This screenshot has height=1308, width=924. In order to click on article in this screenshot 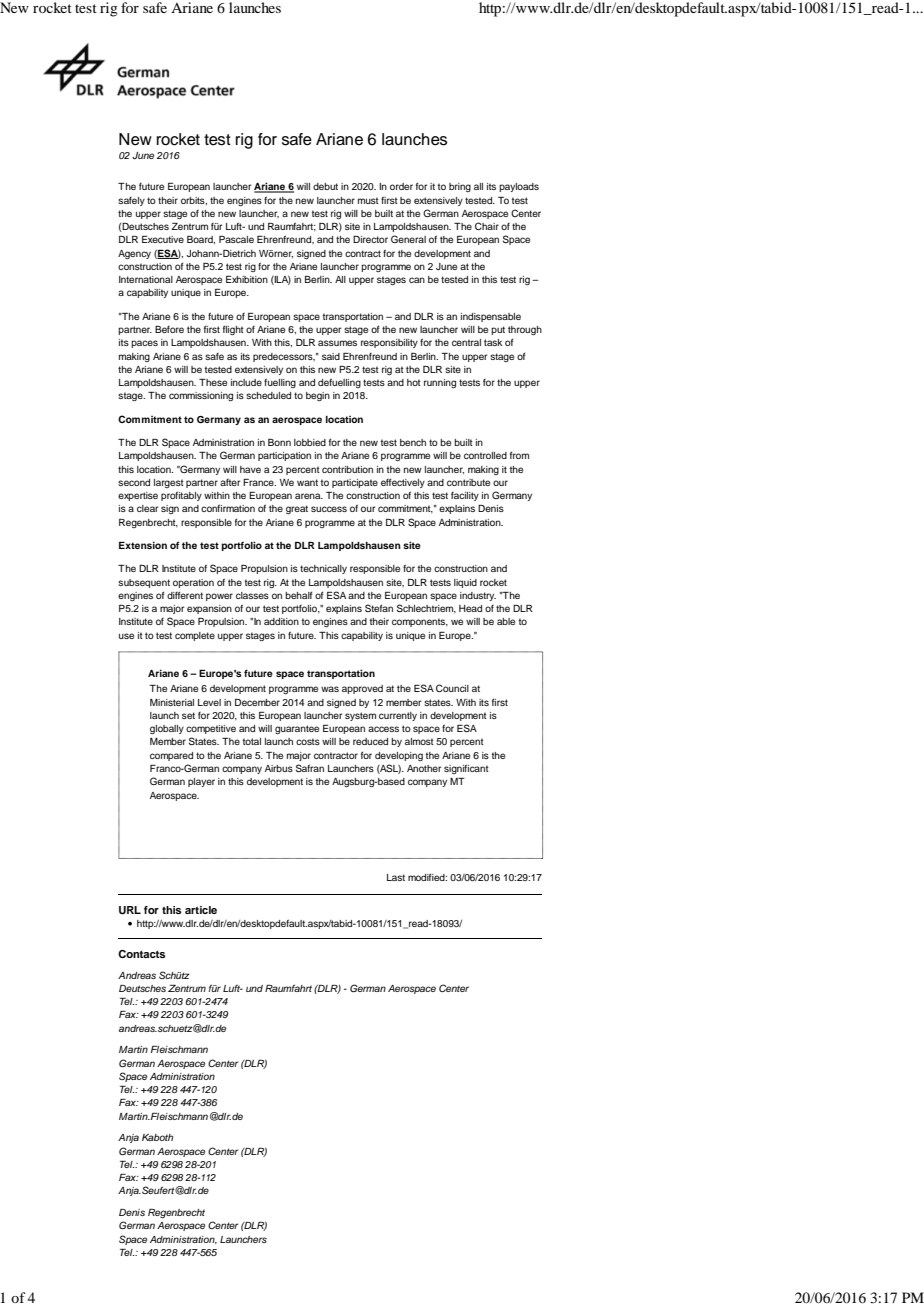, I will do `click(201, 910)`.
